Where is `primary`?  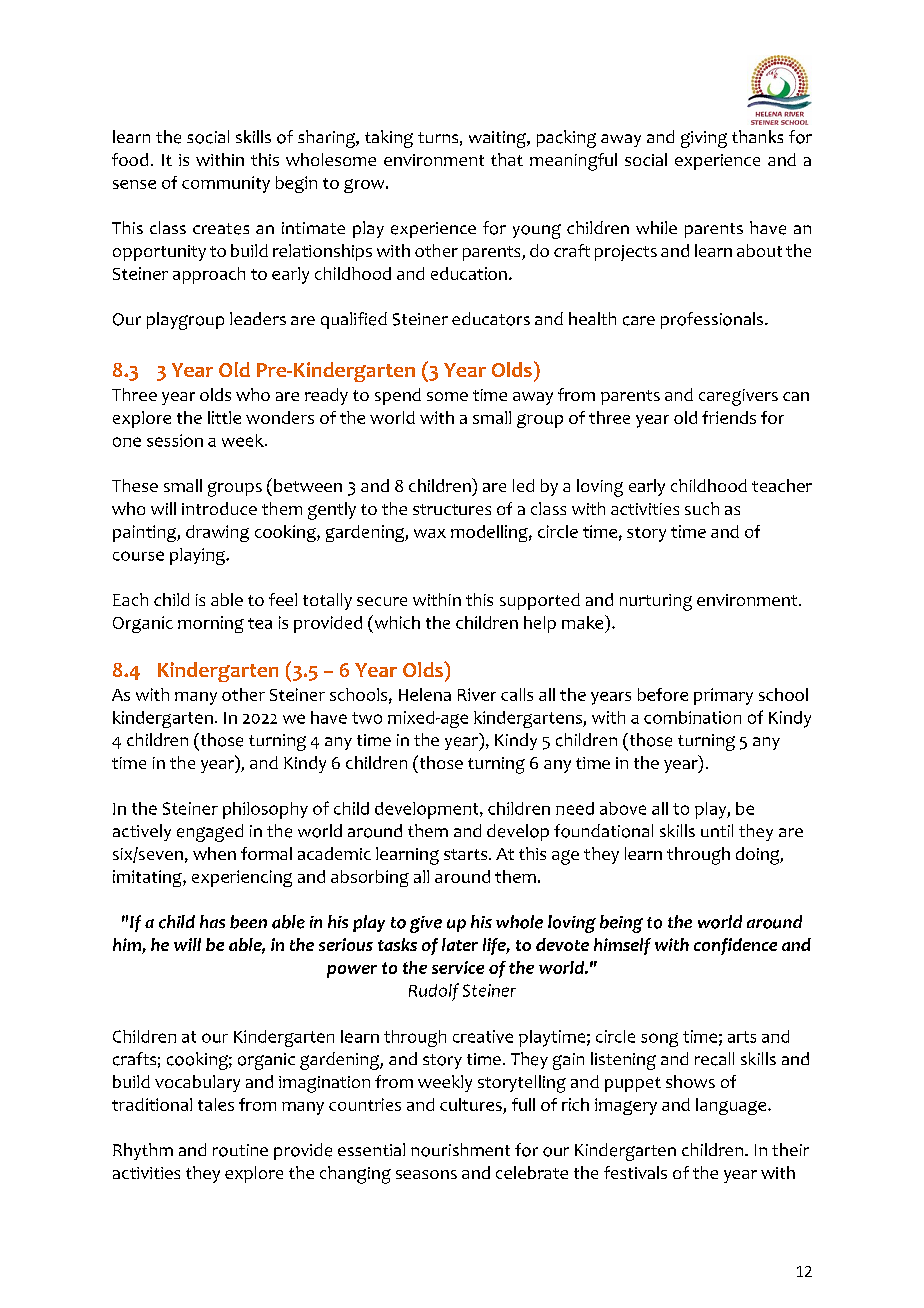
primary is located at coordinates (723, 696).
